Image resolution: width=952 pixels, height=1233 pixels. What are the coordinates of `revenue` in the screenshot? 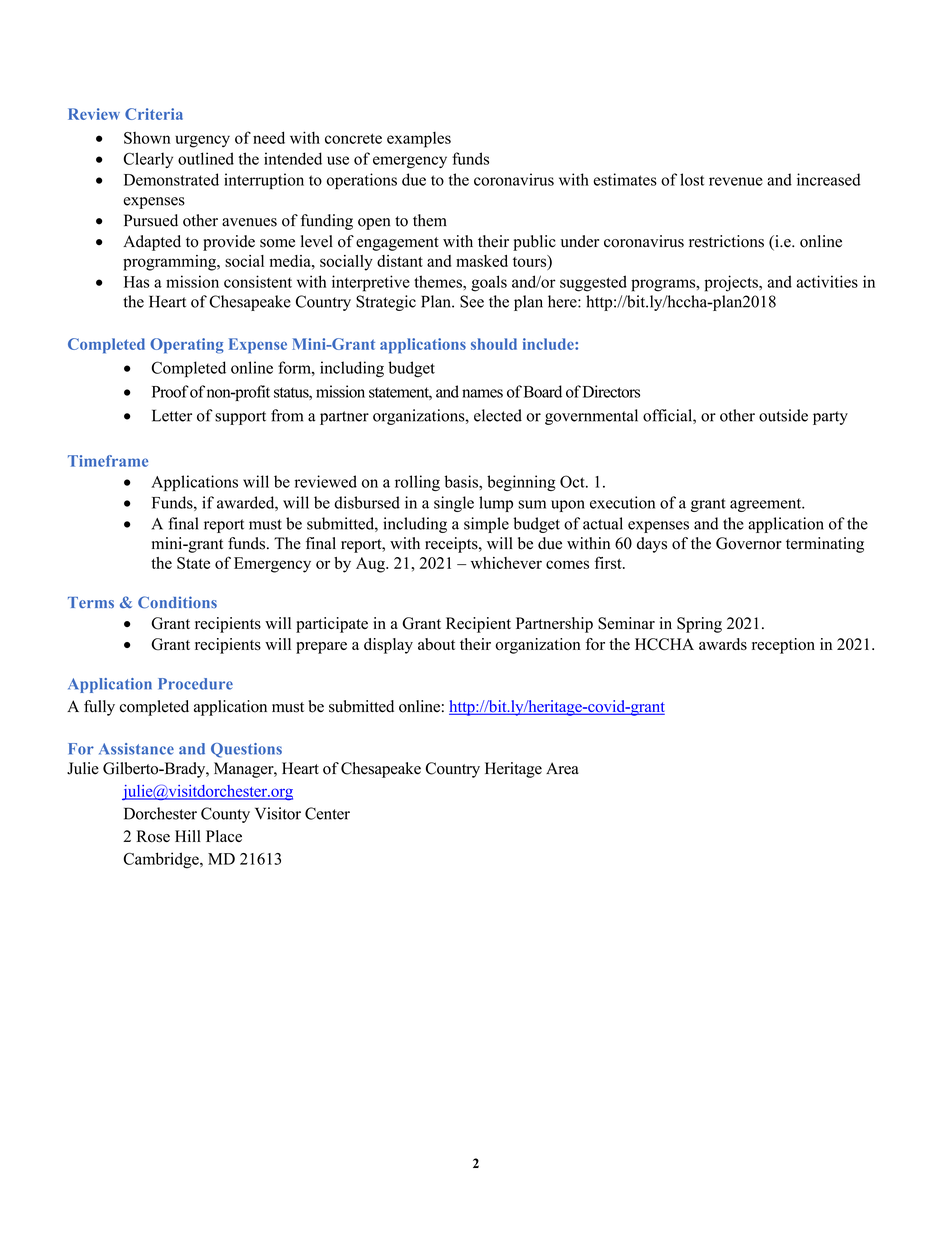 It's located at (736, 181).
